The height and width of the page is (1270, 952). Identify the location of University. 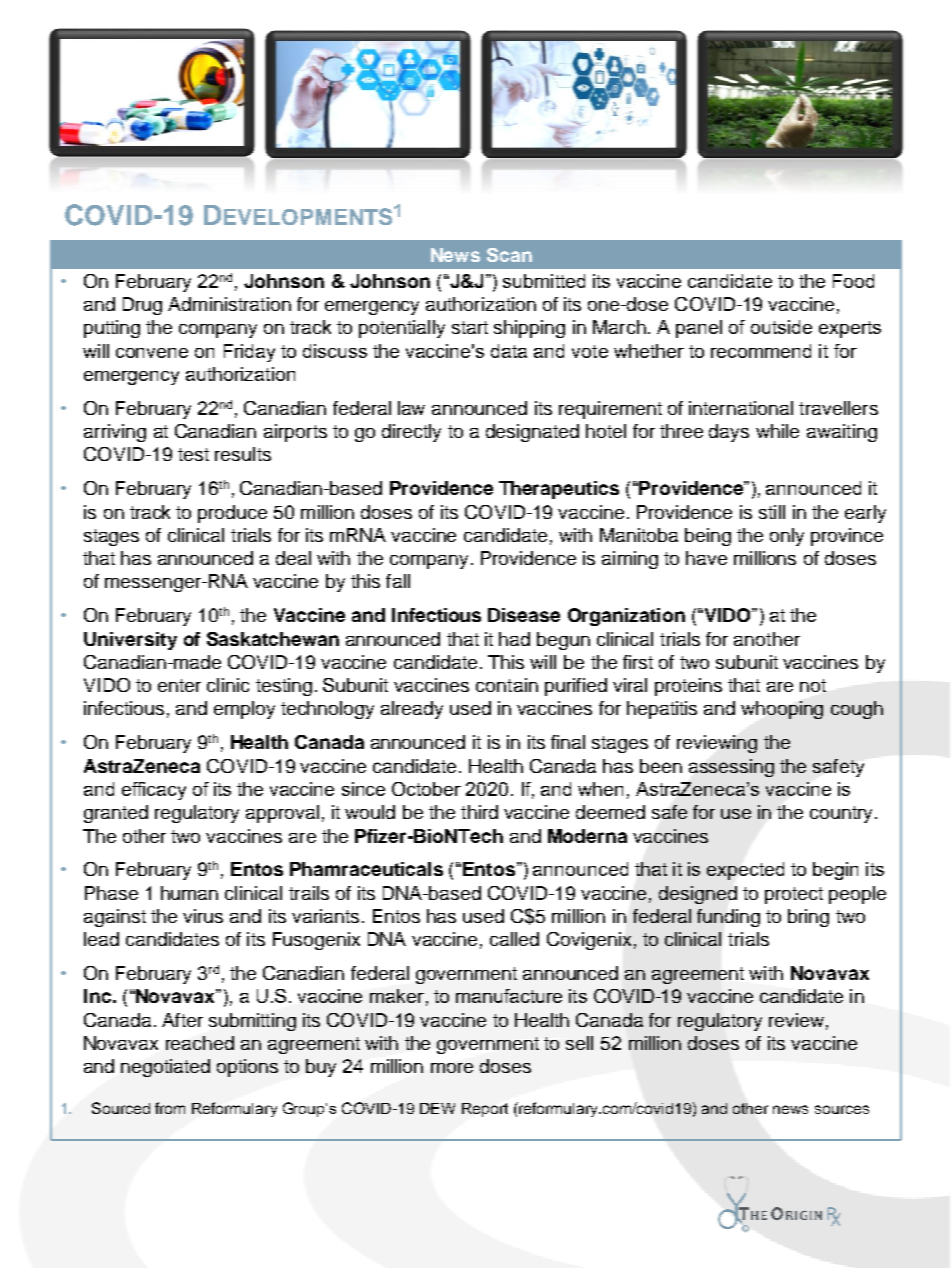
(130, 641).
